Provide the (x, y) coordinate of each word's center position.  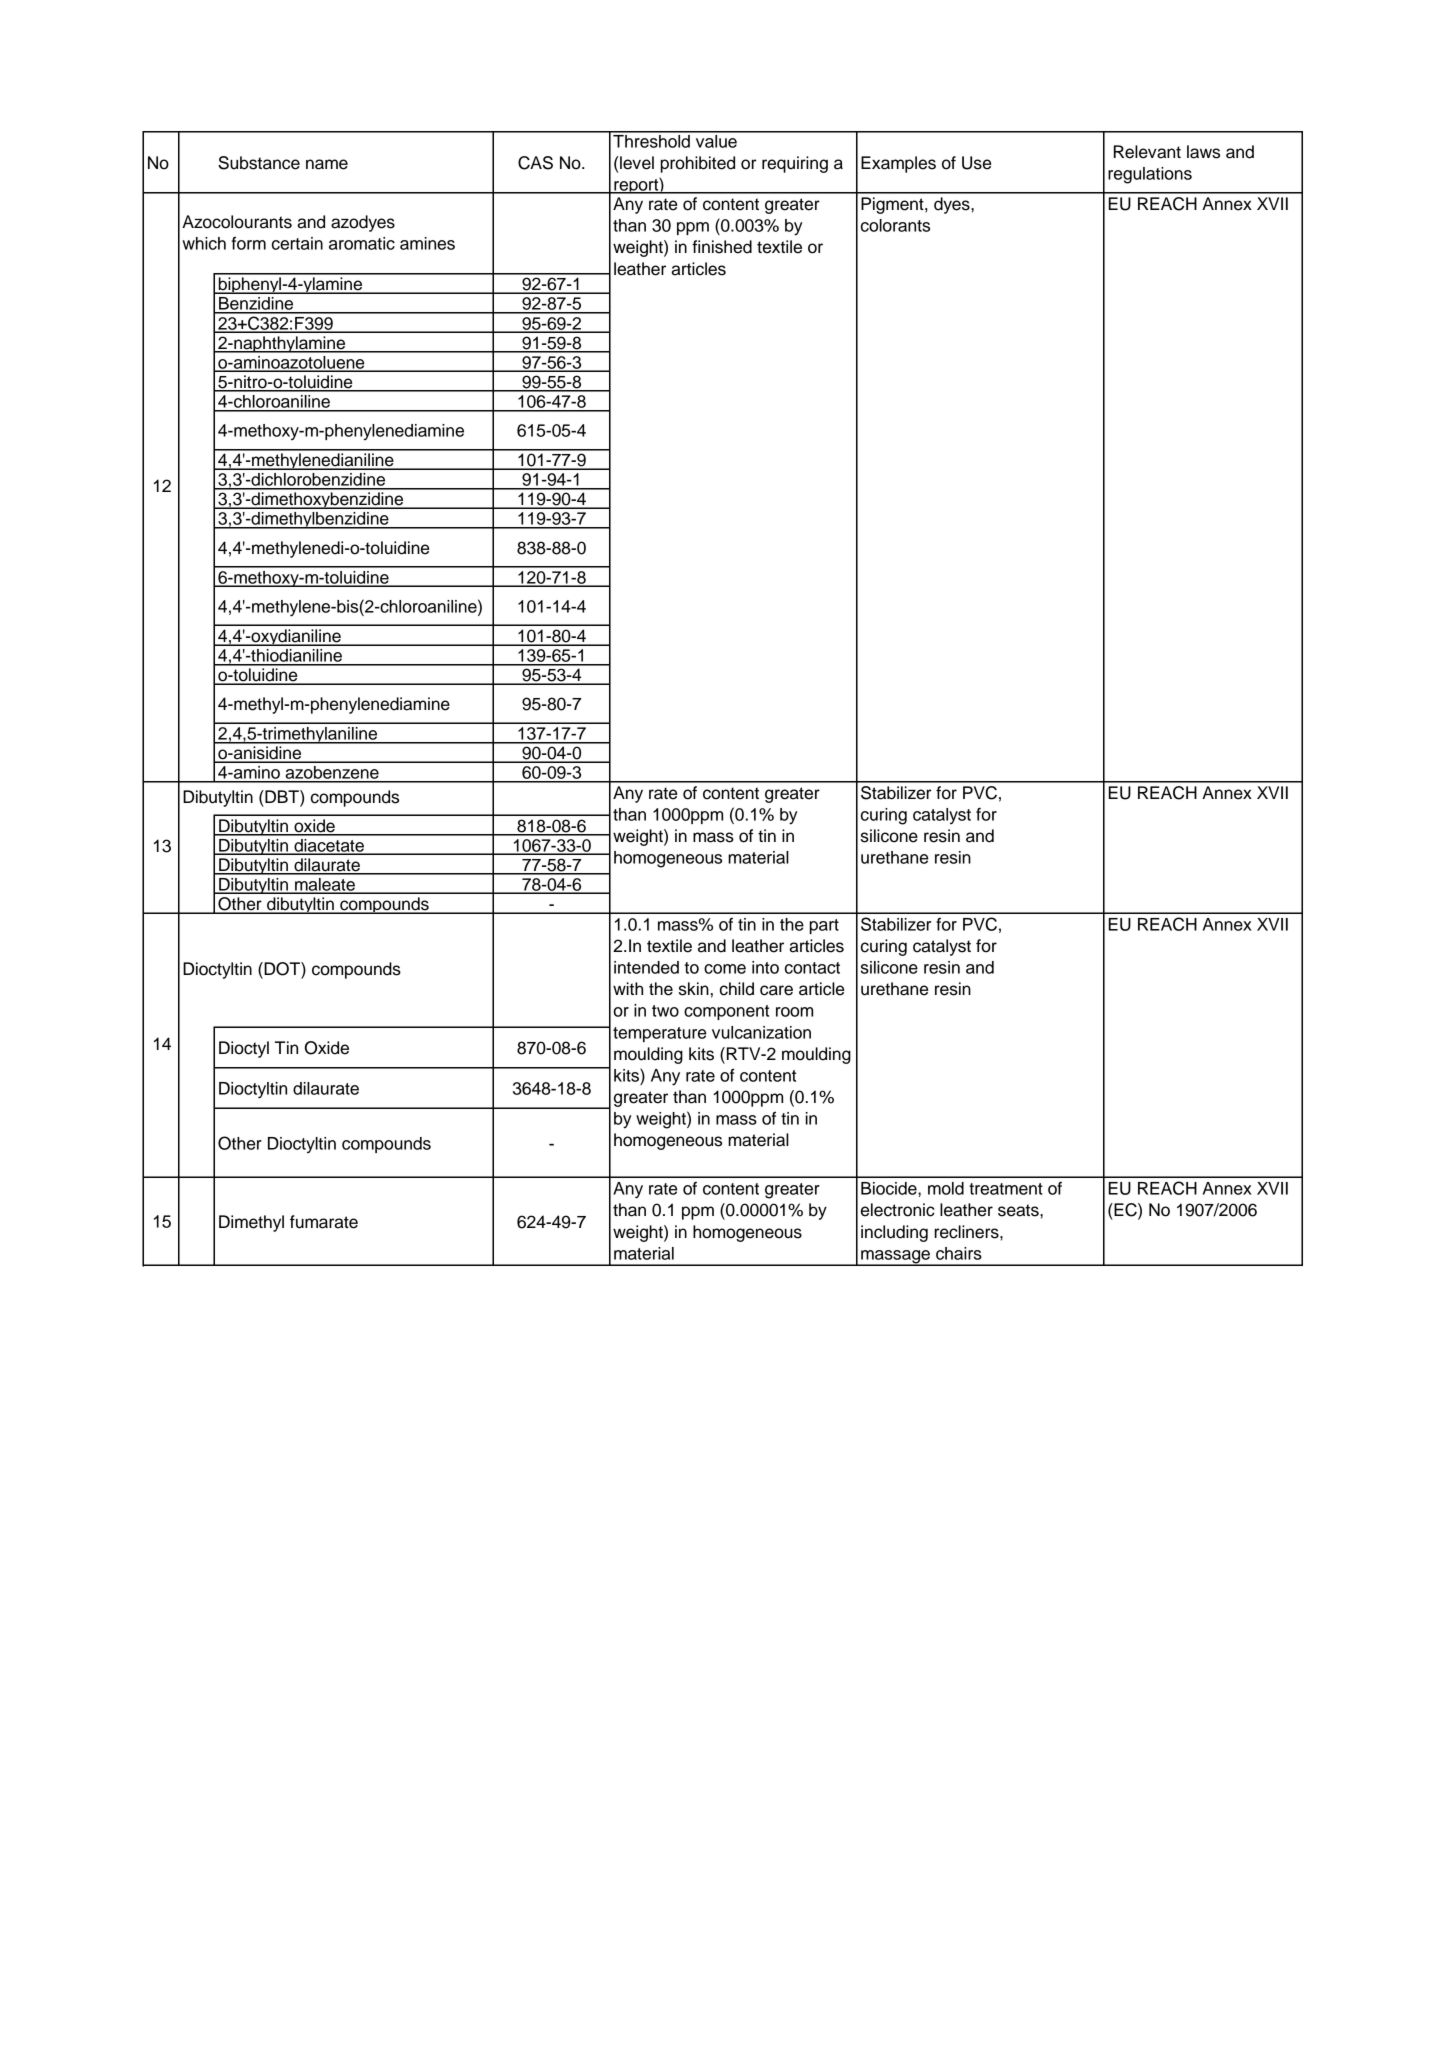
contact (812, 968)
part (824, 926)
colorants (895, 225)
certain (297, 243)
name (327, 164)
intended (646, 967)
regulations (1150, 175)
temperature (659, 1034)
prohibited (698, 164)
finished (722, 247)
